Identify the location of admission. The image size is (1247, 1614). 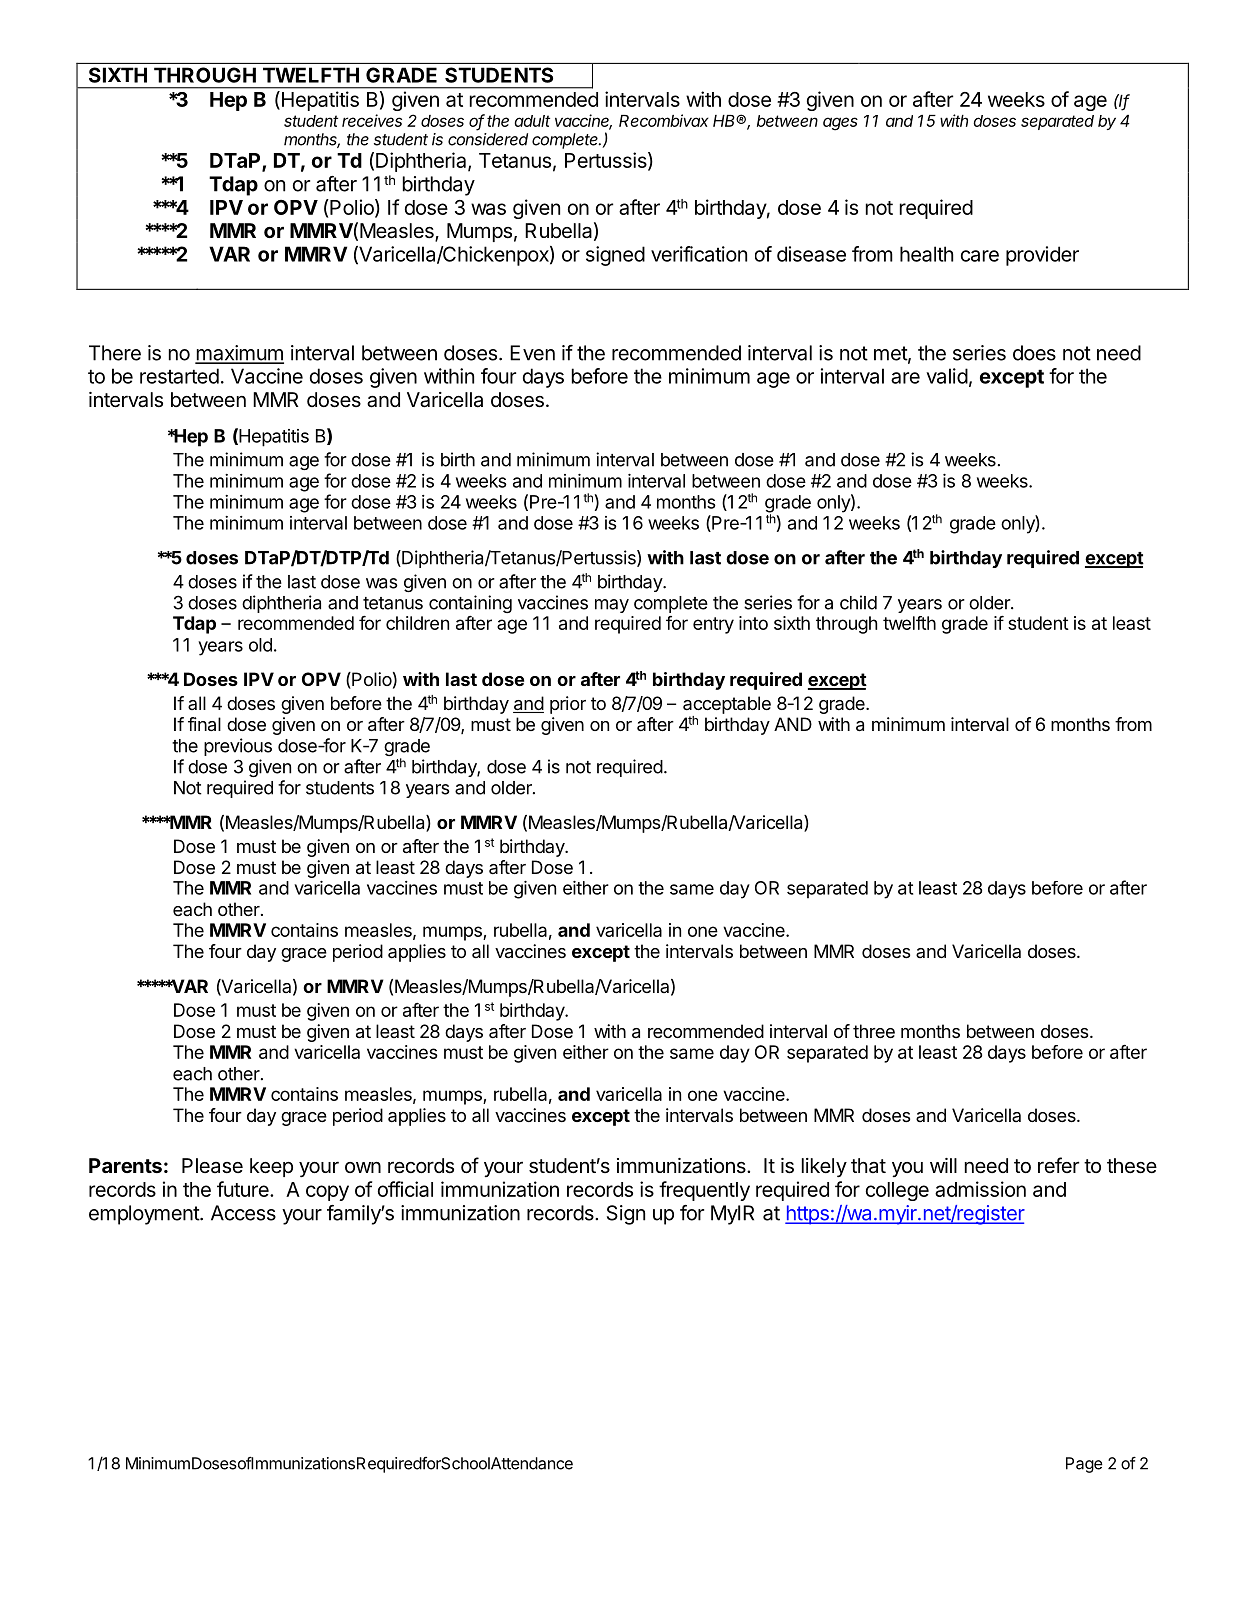
(980, 1189).
